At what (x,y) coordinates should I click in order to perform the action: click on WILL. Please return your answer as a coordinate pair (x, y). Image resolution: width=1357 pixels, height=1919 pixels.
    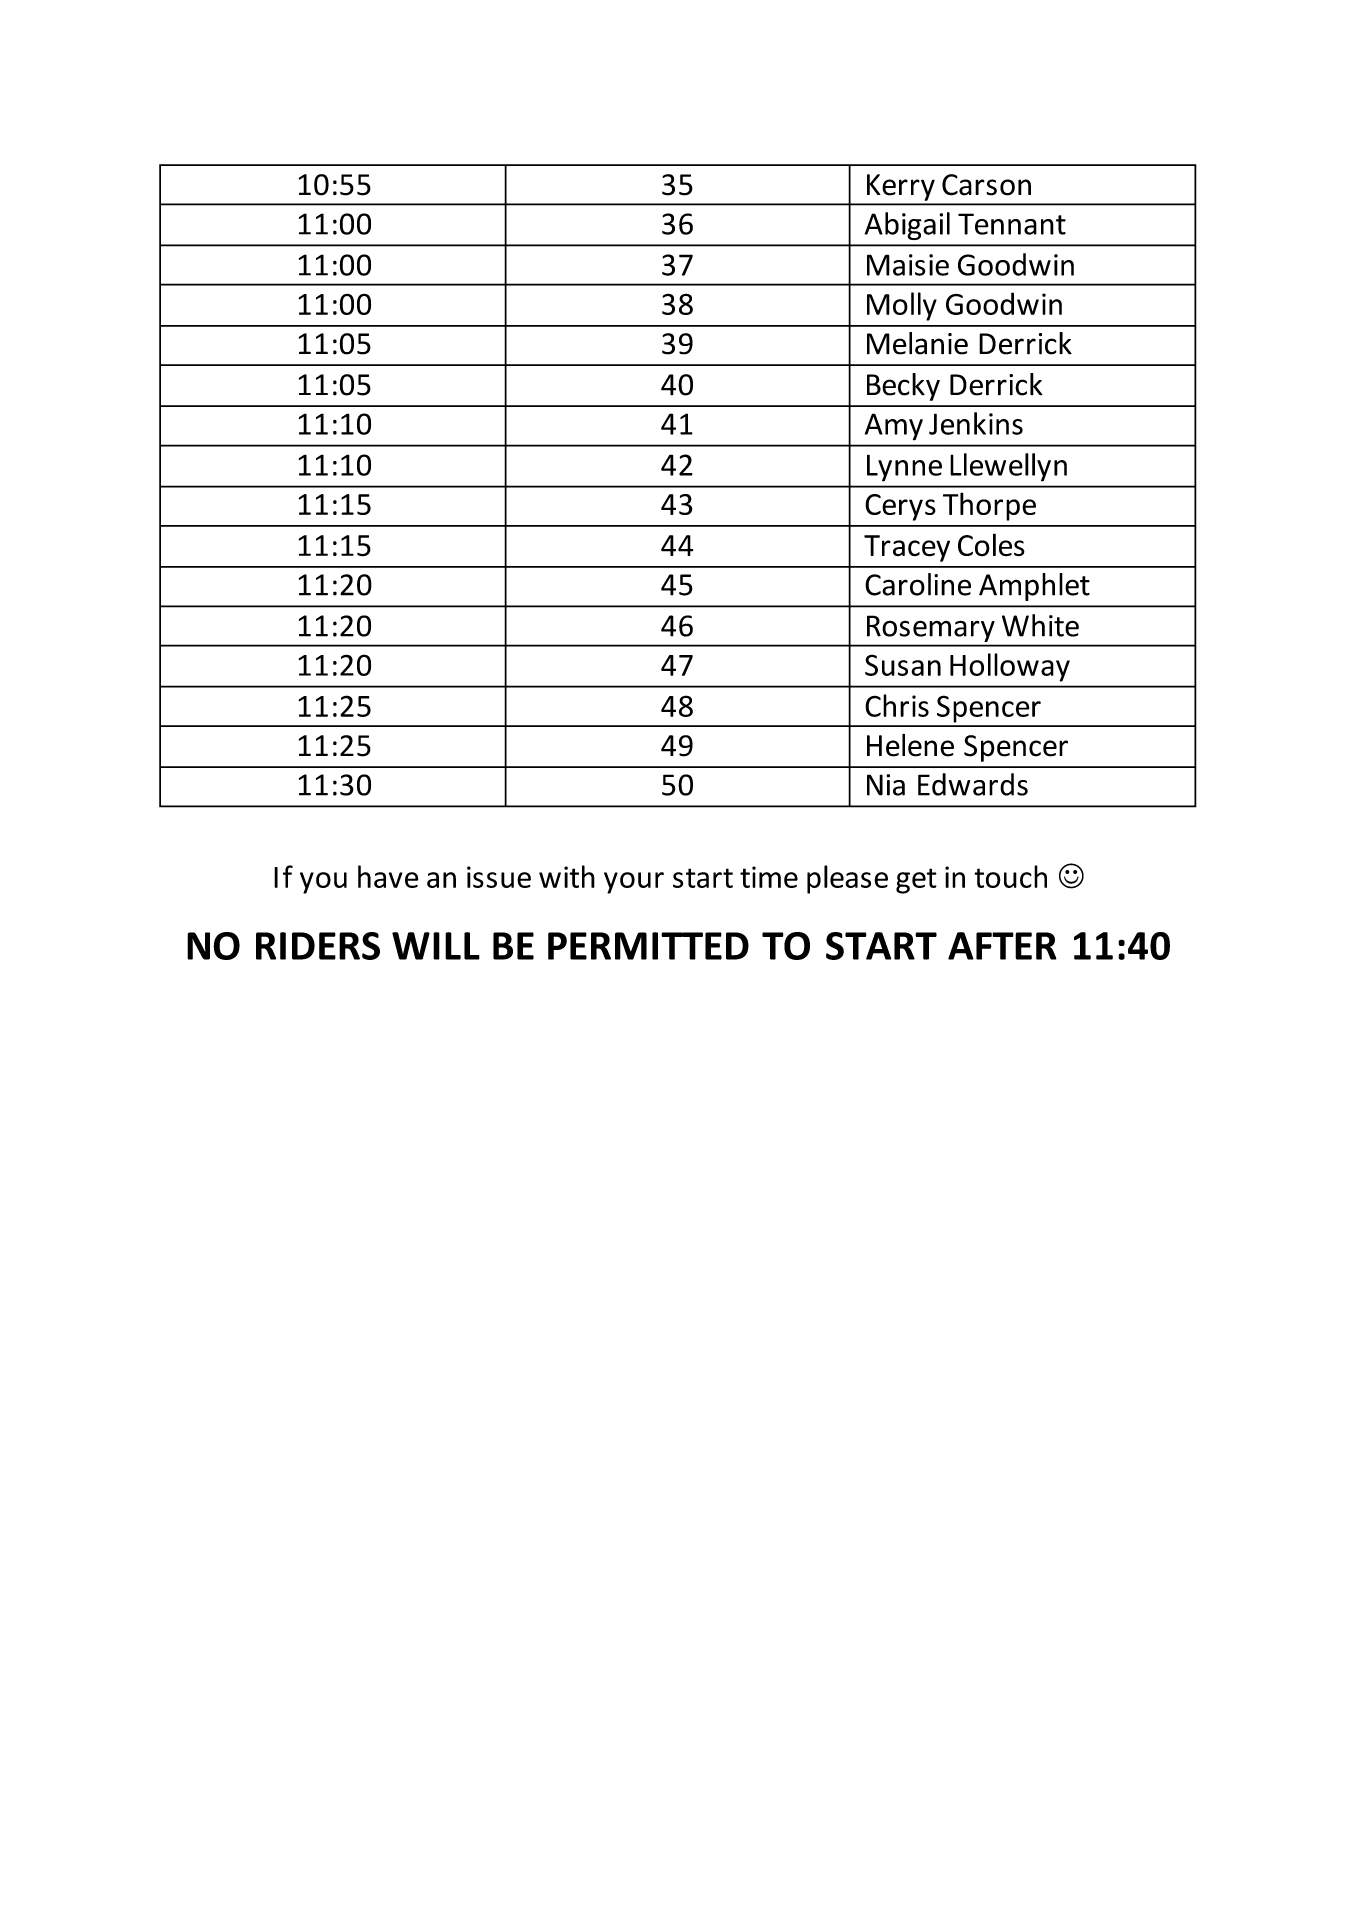
    Looking at the image, I should click on (436, 946).
